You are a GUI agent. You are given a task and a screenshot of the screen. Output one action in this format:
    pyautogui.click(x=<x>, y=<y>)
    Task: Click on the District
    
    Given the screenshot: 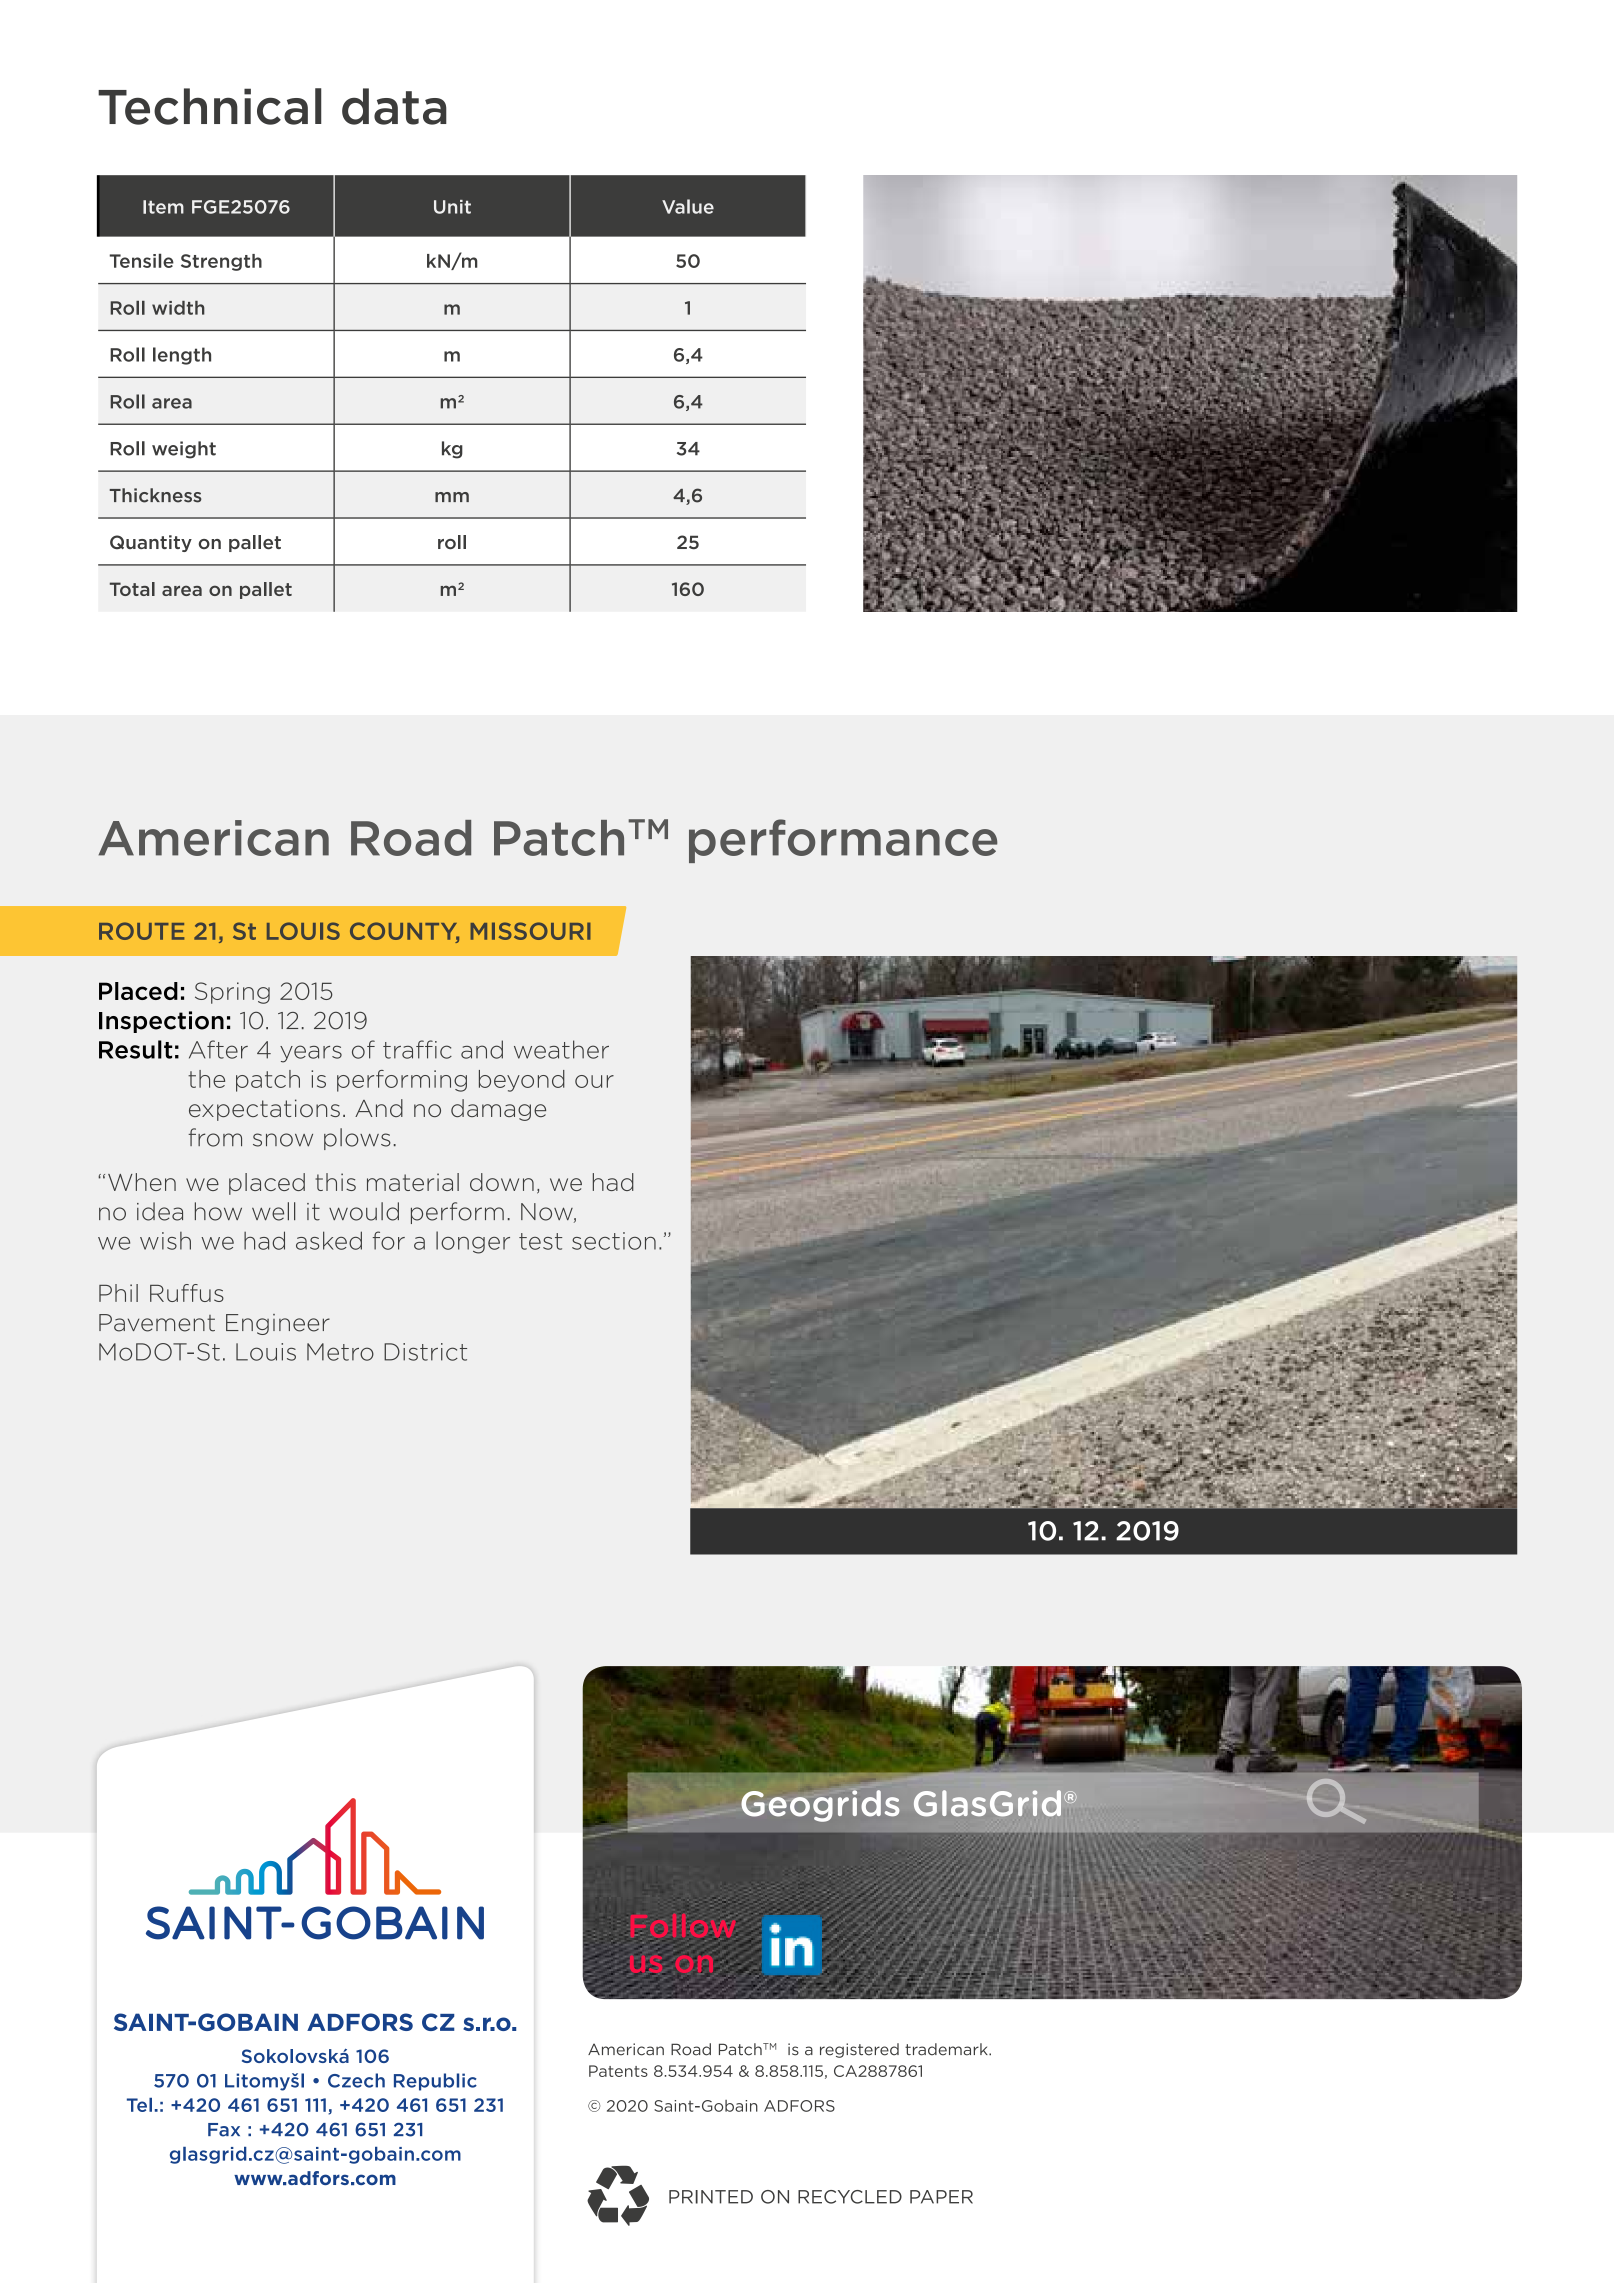 What is the action you would take?
    pyautogui.click(x=425, y=1352)
